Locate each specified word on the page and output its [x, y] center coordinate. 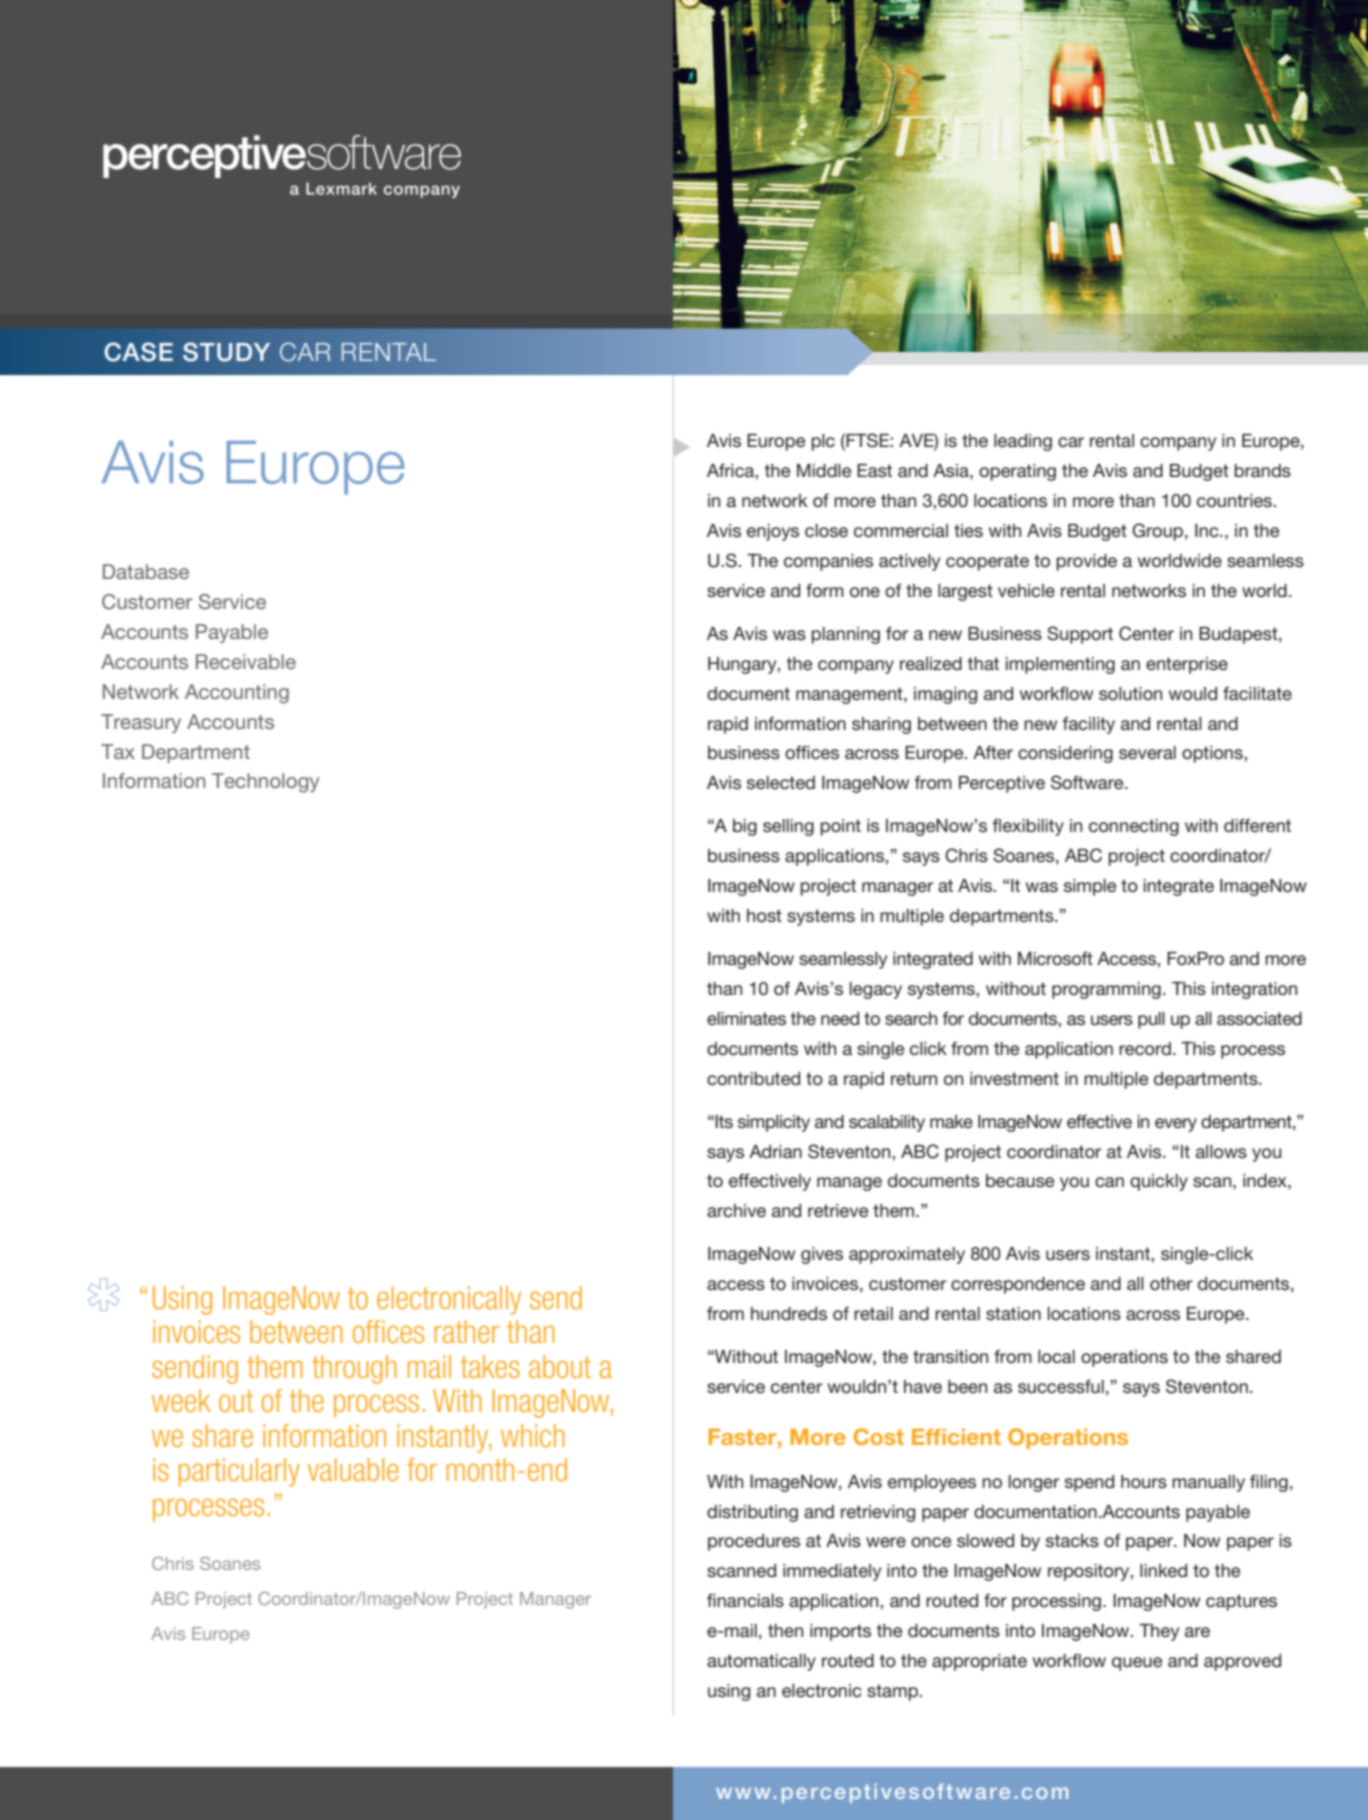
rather [466, 1331]
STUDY [226, 352]
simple [1090, 887]
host [764, 915]
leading [1023, 442]
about [560, 1366]
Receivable [246, 661]
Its [724, 1121]
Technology [265, 783]
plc [823, 442]
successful [1061, 1386]
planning [845, 635]
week [181, 1400]
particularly [239, 1472]
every [1176, 1125]
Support [1080, 635]
